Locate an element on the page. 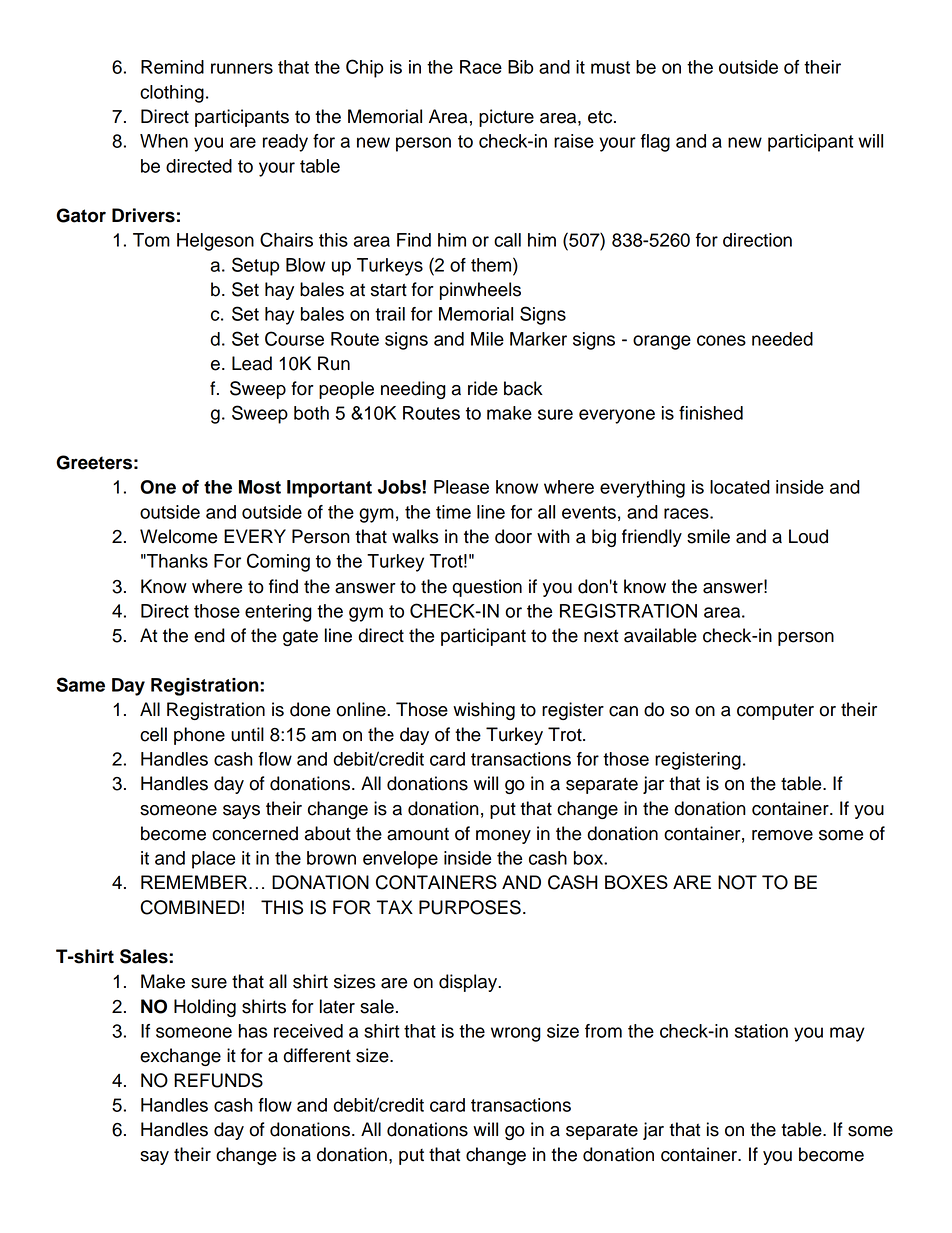  wrong is located at coordinates (516, 1034).
